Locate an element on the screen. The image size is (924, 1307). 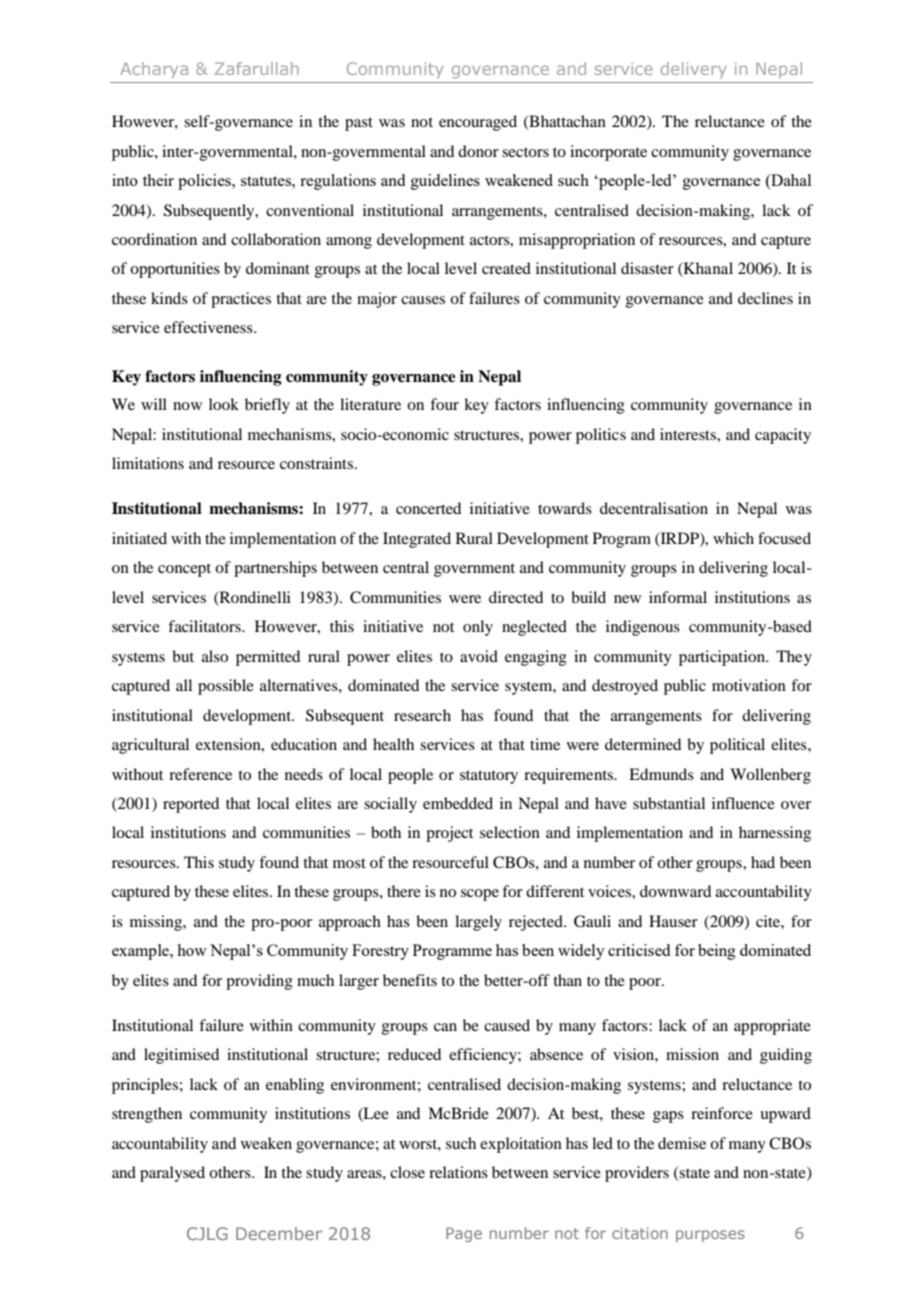
relations is located at coordinates (458, 1172).
